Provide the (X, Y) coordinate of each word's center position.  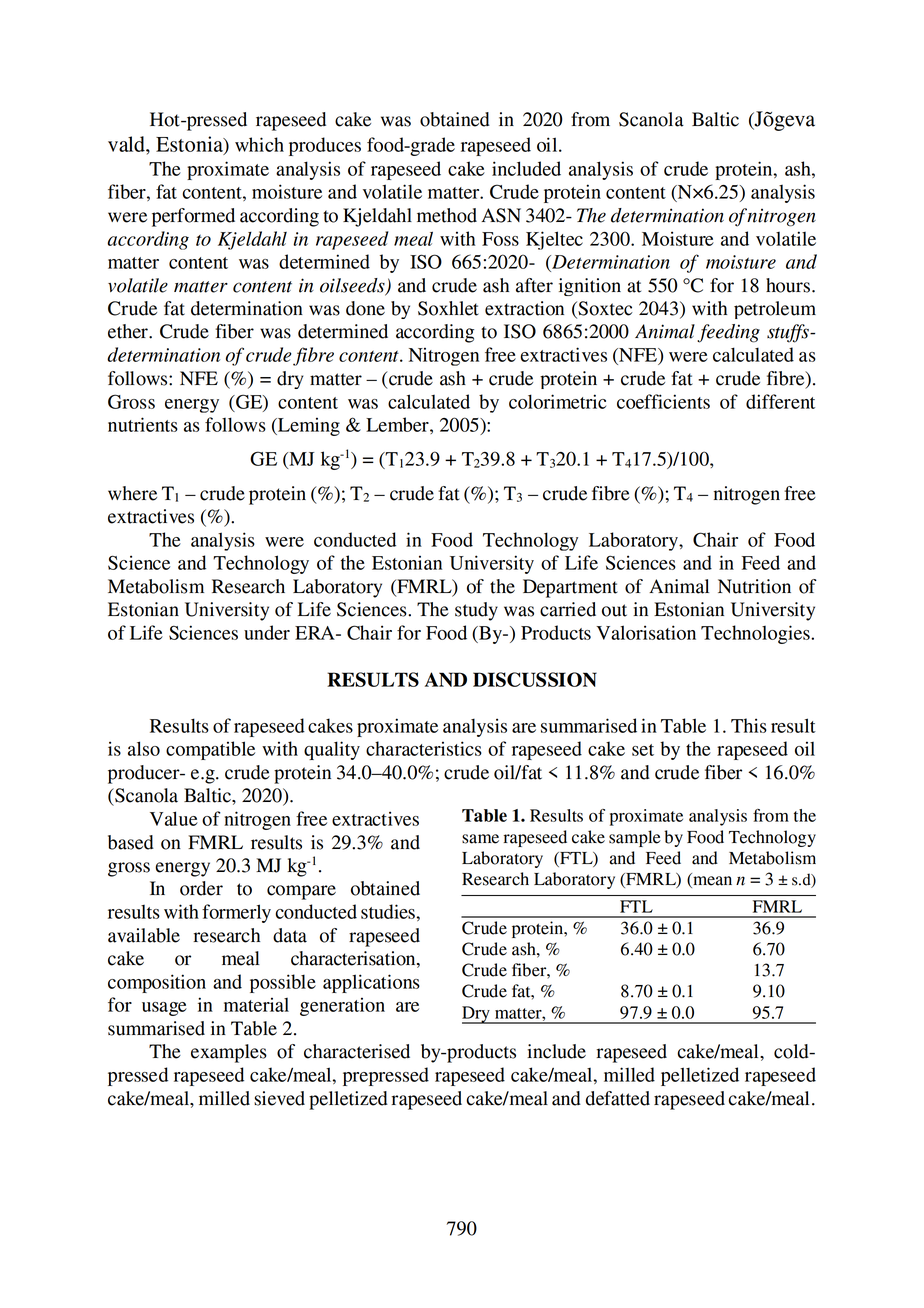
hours (788, 285)
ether (129, 331)
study (476, 611)
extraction (524, 308)
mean (711, 882)
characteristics (424, 748)
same (480, 839)
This (749, 725)
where (132, 493)
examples (229, 1053)
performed (193, 217)
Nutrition (754, 586)
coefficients (663, 401)
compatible (210, 750)
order (201, 888)
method (447, 215)
